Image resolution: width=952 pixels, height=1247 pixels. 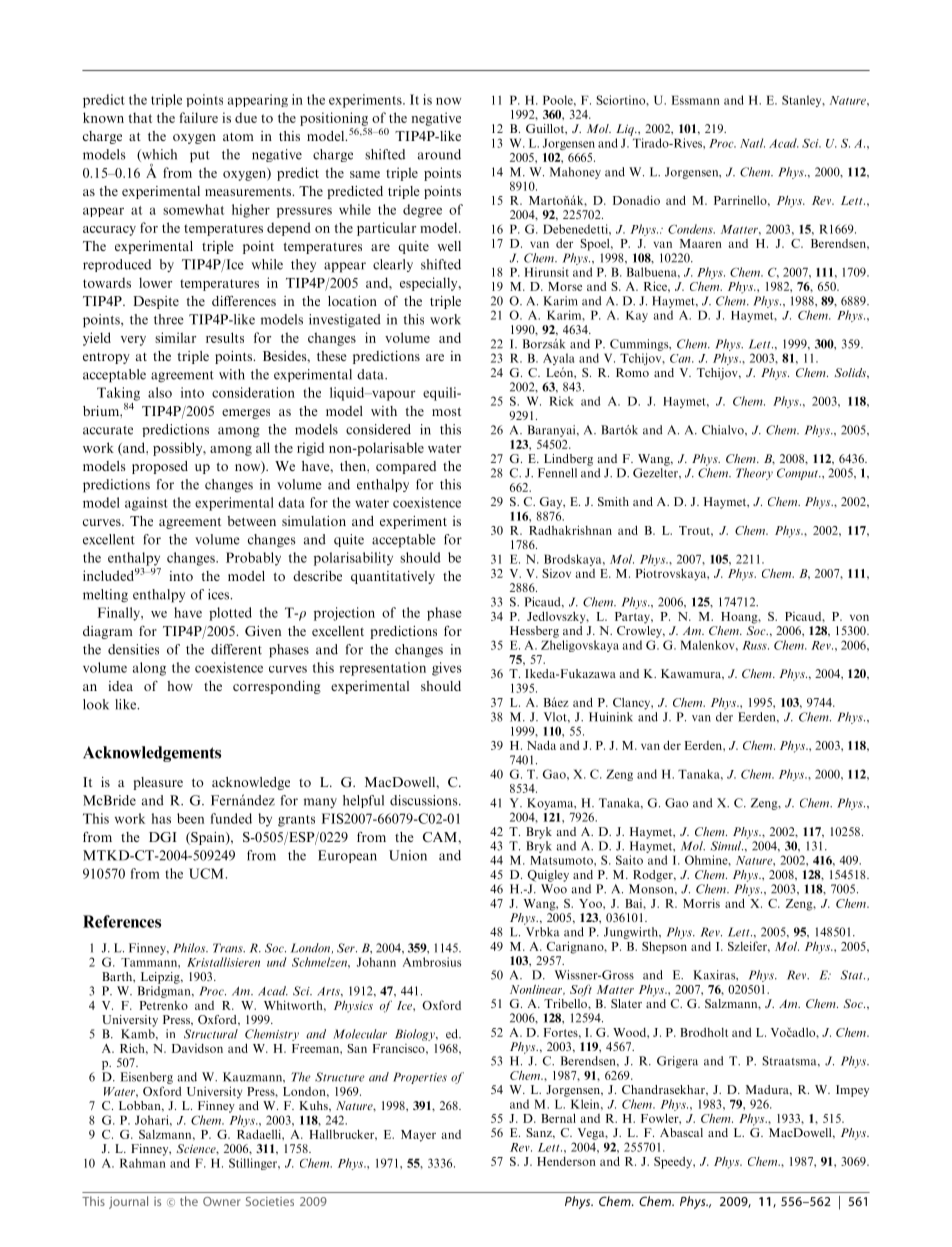 What do you see at coordinates (548, 876) in the screenshot?
I see `Quigley` at bounding box center [548, 876].
